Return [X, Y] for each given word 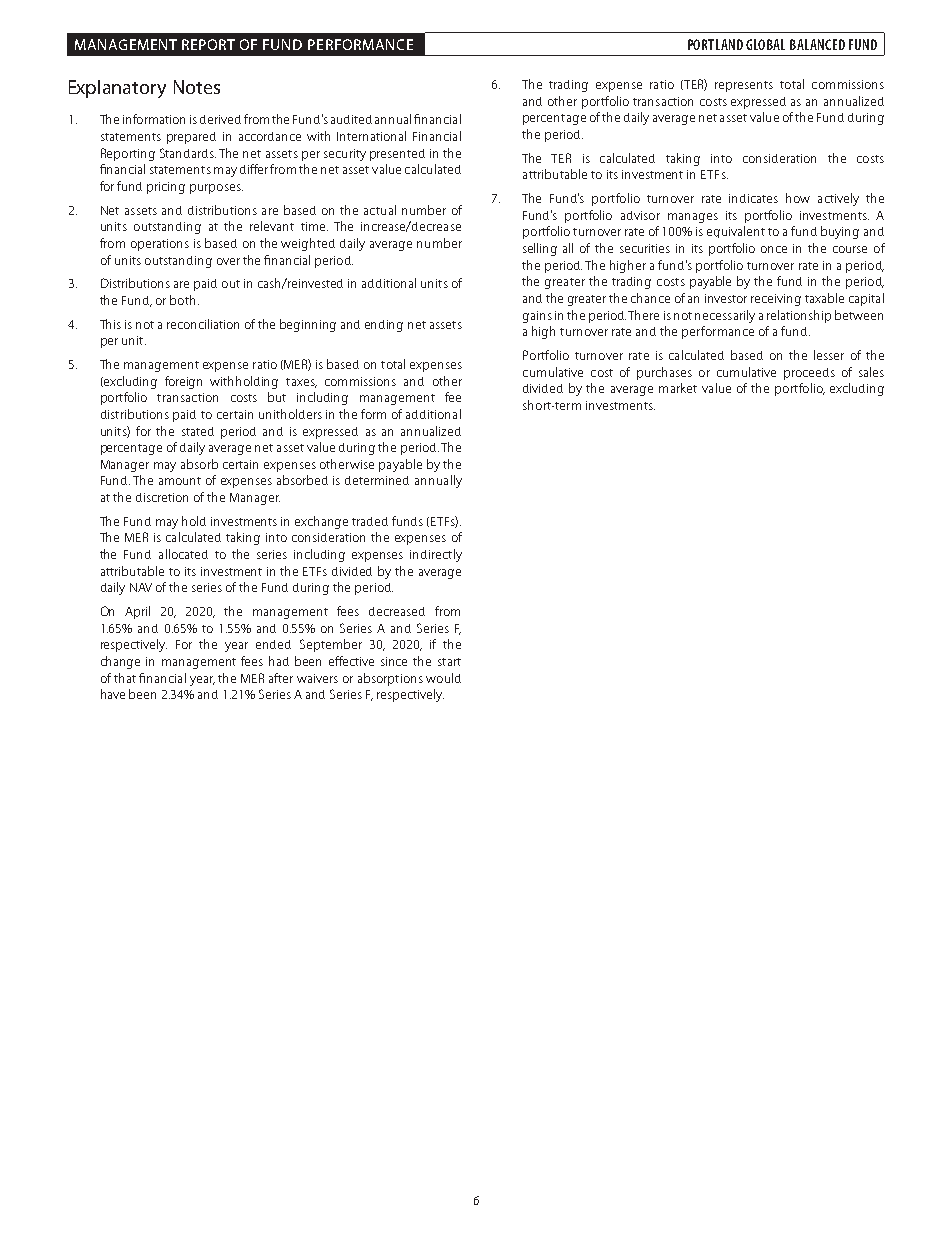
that [125, 678]
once [774, 249]
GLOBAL [765, 44]
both [182, 300]
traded [370, 521]
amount [180, 481]
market [678, 388]
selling [540, 249]
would [443, 678]
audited [351, 119]
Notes [197, 87]
